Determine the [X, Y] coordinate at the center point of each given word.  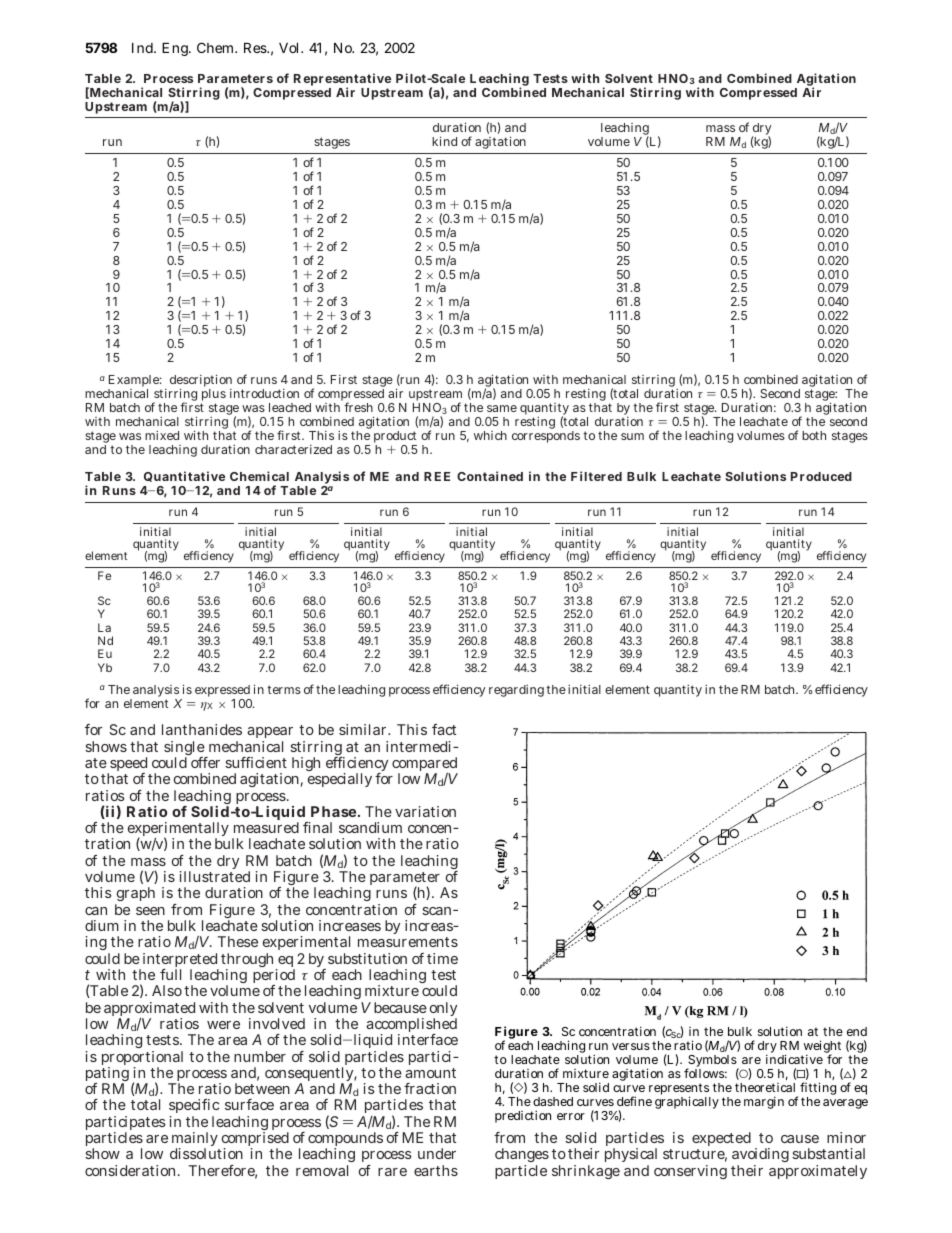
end [857, 1031]
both [814, 435]
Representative [342, 81]
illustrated [215, 876]
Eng [176, 49]
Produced [821, 476]
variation [425, 811]
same [502, 408]
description [201, 382]
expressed [223, 692]
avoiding [760, 1157]
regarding [516, 691]
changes [522, 1157]
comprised [254, 1141]
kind [444, 141]
